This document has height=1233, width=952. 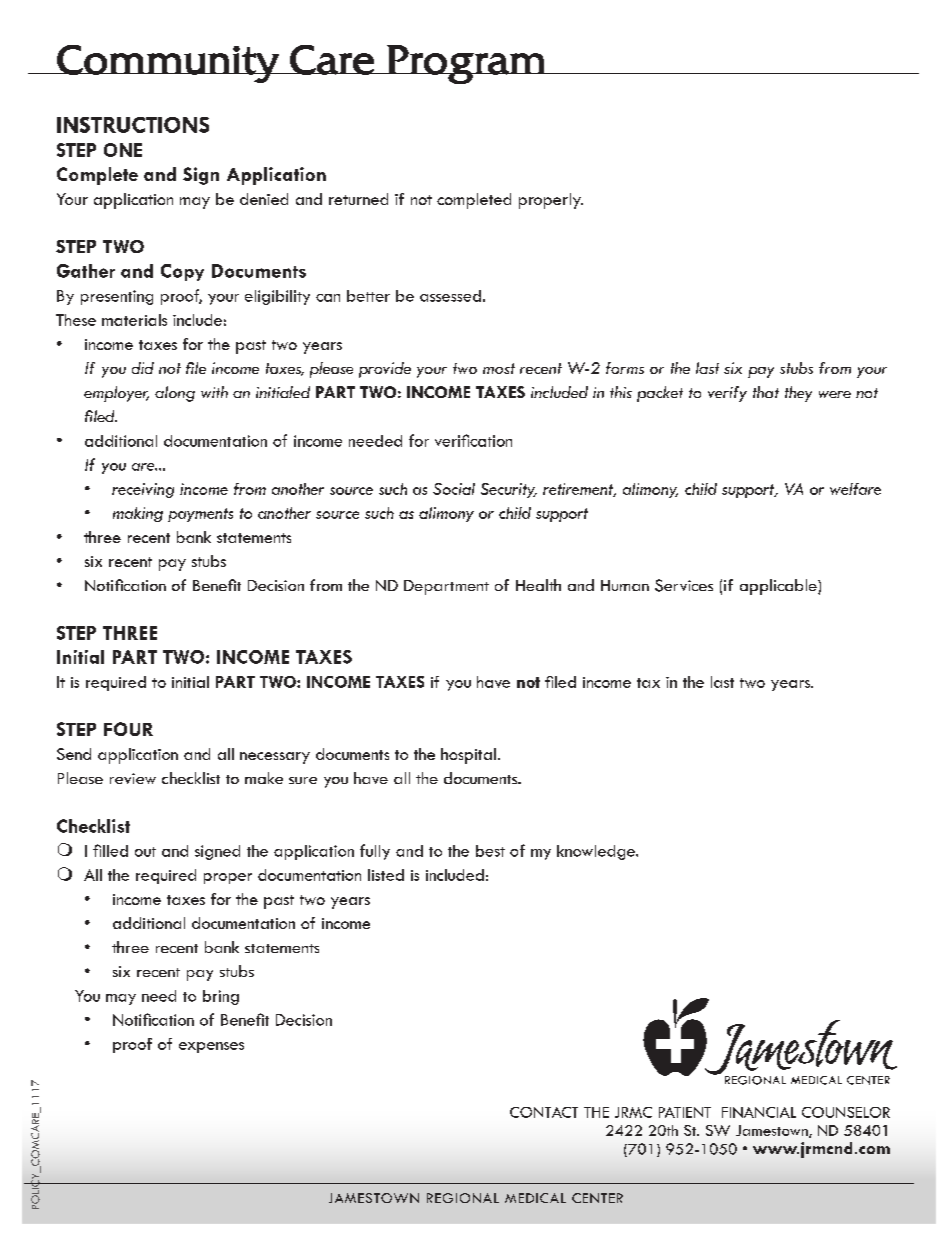 What do you see at coordinates (759, 1112) in the document?
I see `FINANCIAL` at bounding box center [759, 1112].
